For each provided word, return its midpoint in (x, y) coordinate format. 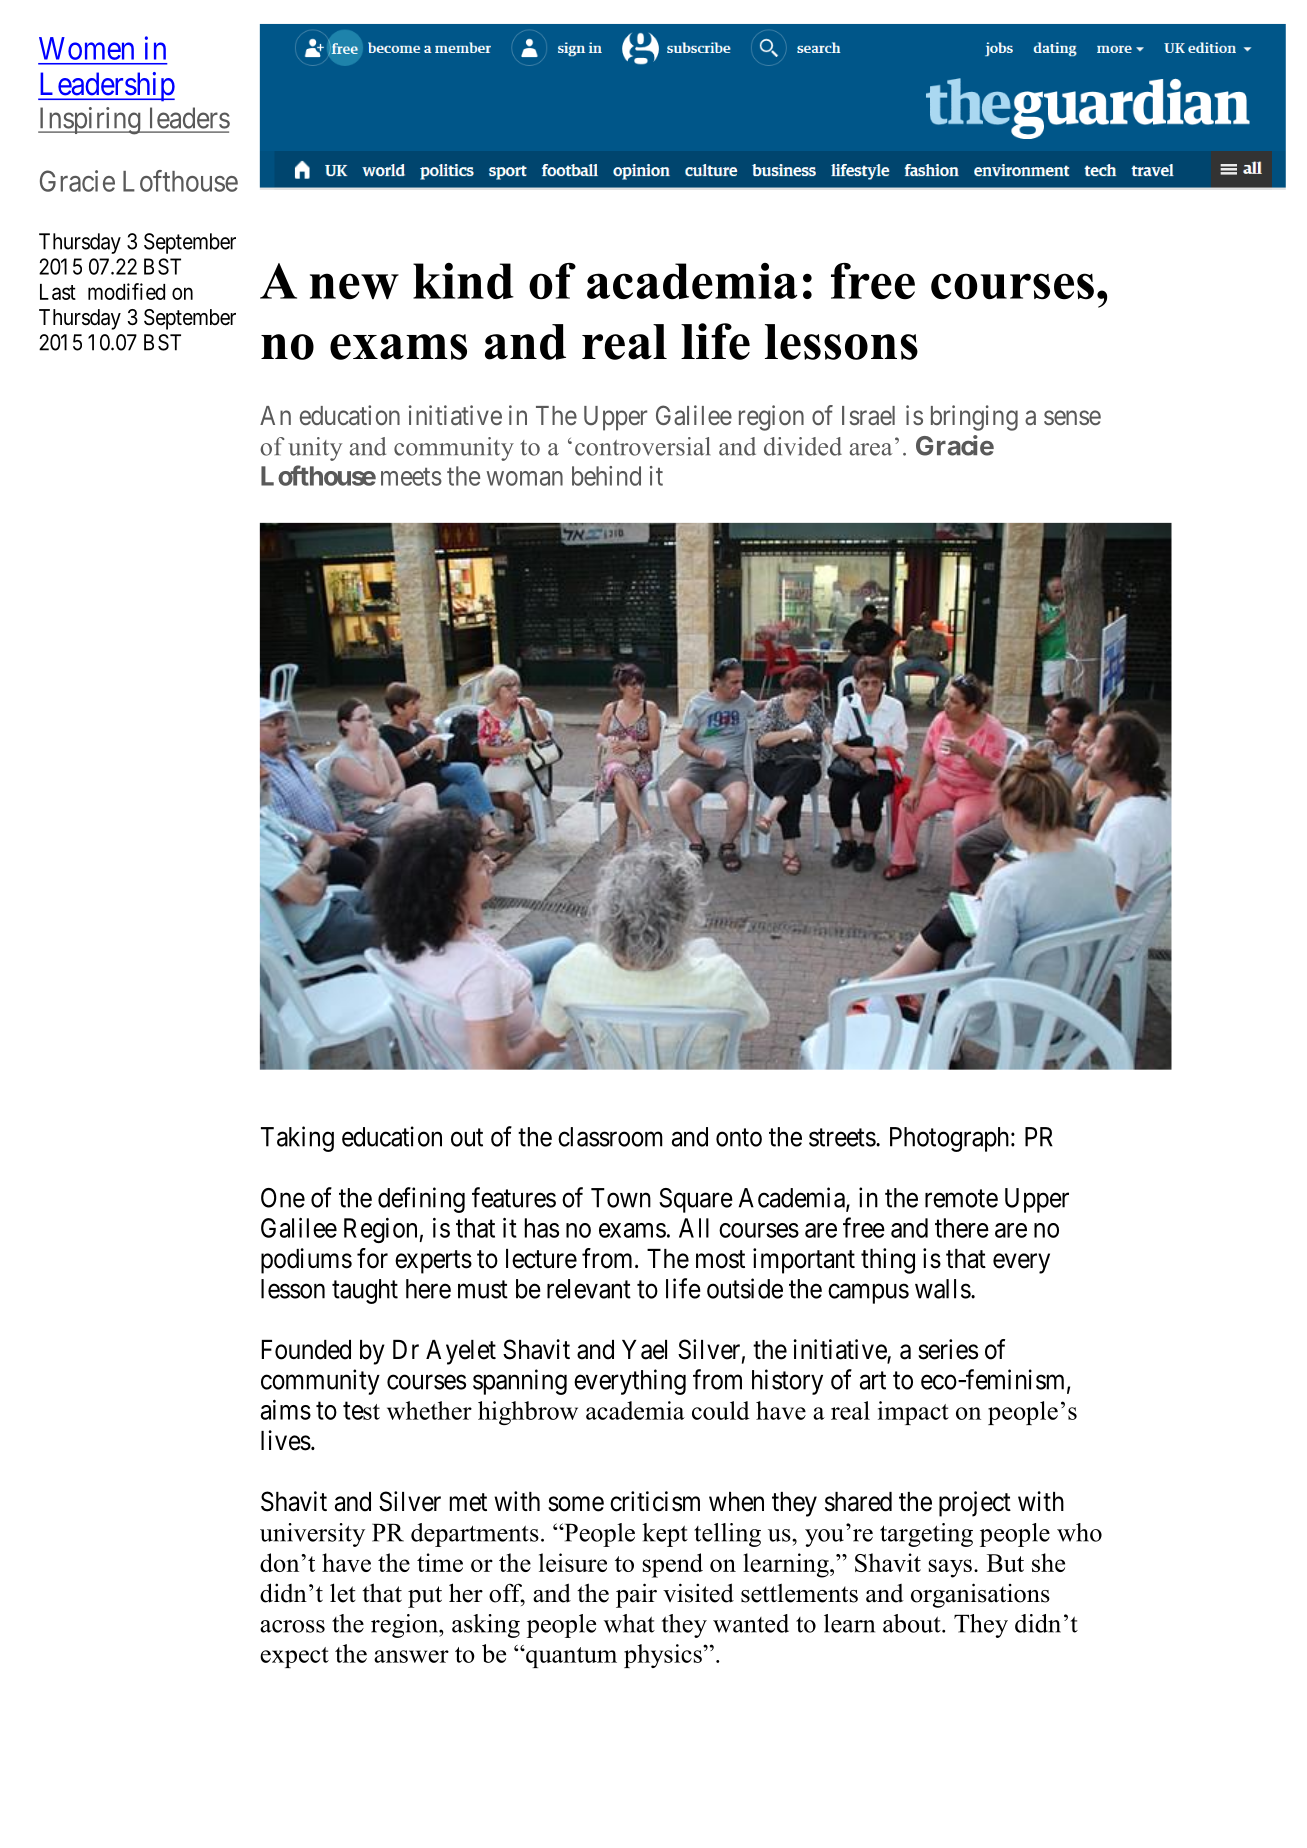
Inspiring (90, 121)
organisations (980, 1595)
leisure (573, 1562)
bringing (974, 418)
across (292, 1626)
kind (463, 281)
